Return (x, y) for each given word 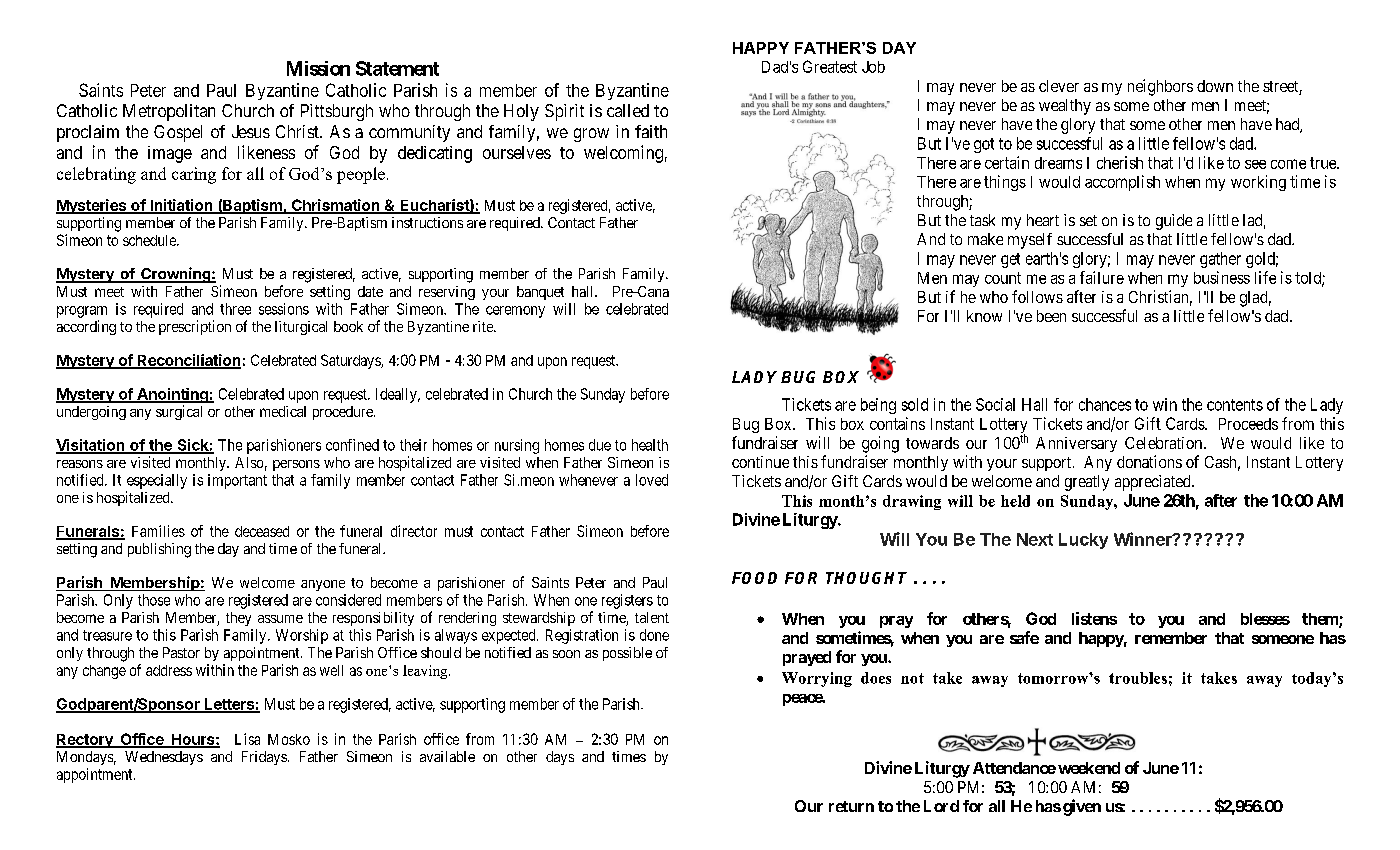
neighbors (1160, 87)
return (851, 806)
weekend (1089, 768)
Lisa (247, 739)
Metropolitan (169, 112)
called (628, 110)
